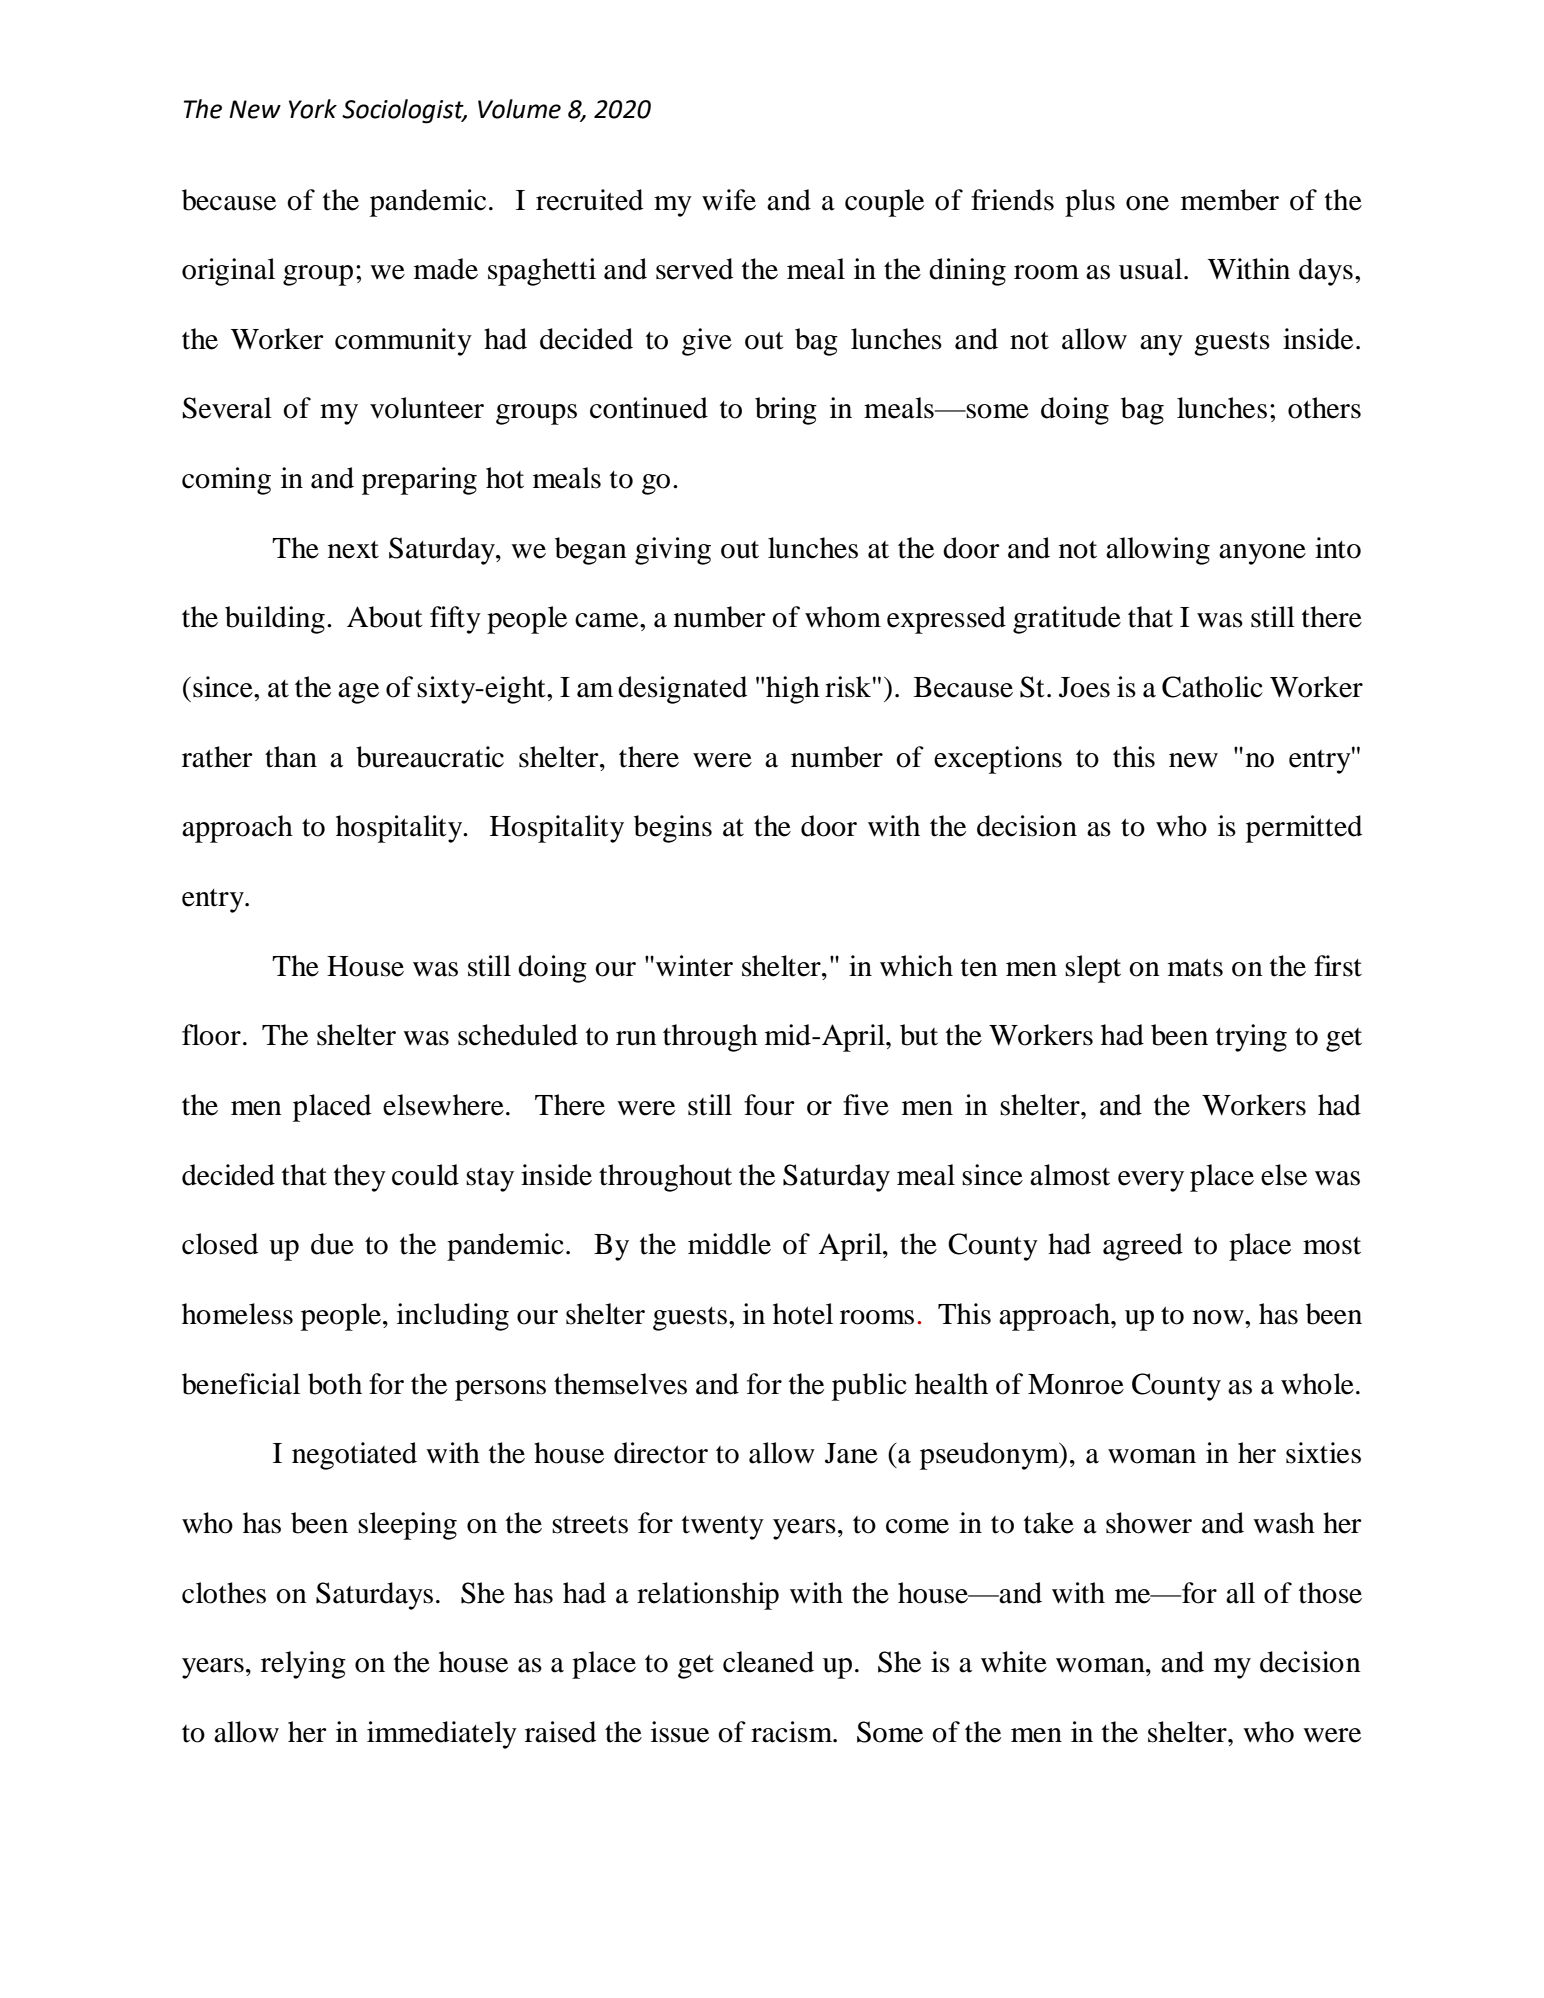  Describe the element at coordinates (211, 1035) in the screenshot. I see `floor` at that location.
